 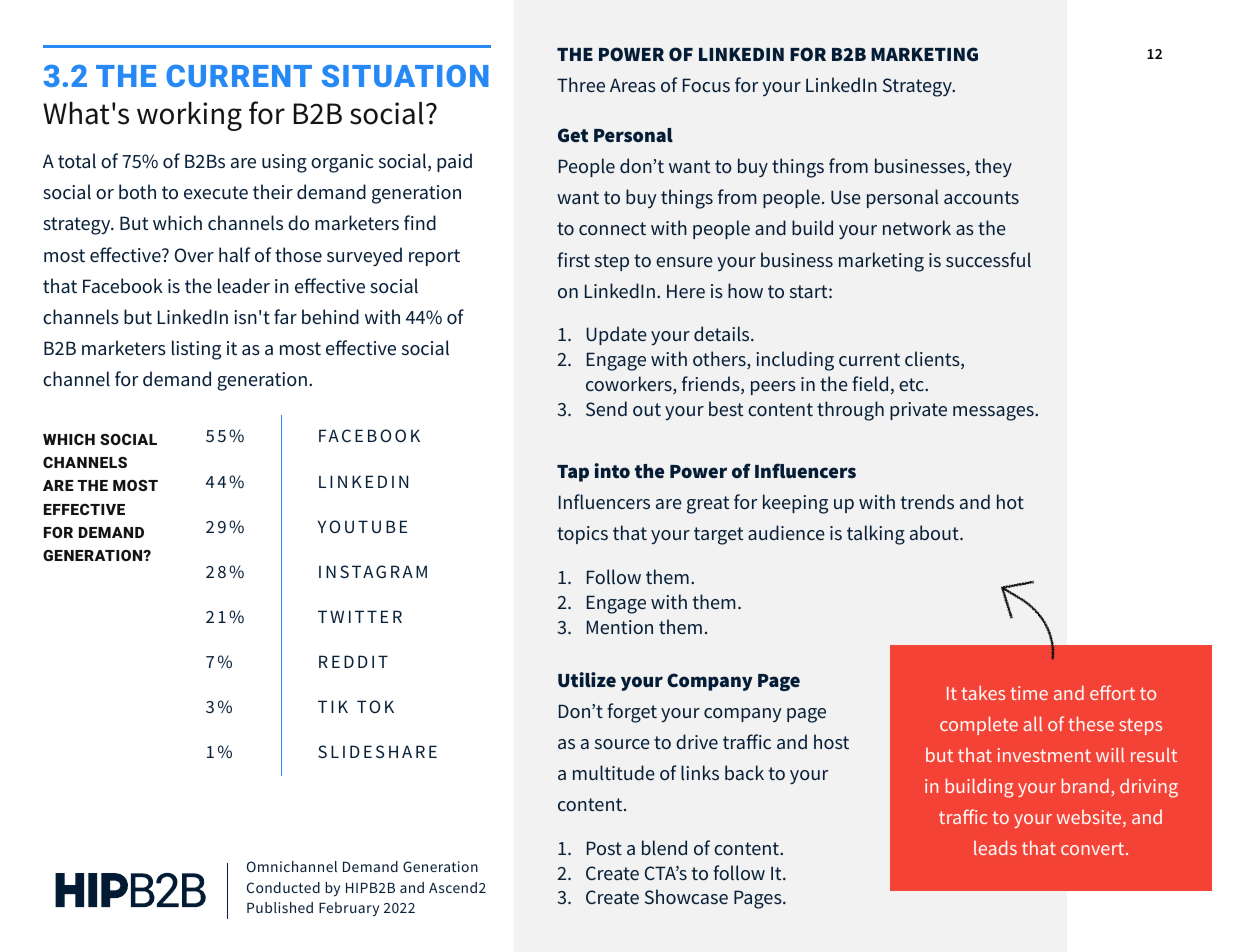 What do you see at coordinates (633, 85) in the image?
I see `Areas` at bounding box center [633, 85].
